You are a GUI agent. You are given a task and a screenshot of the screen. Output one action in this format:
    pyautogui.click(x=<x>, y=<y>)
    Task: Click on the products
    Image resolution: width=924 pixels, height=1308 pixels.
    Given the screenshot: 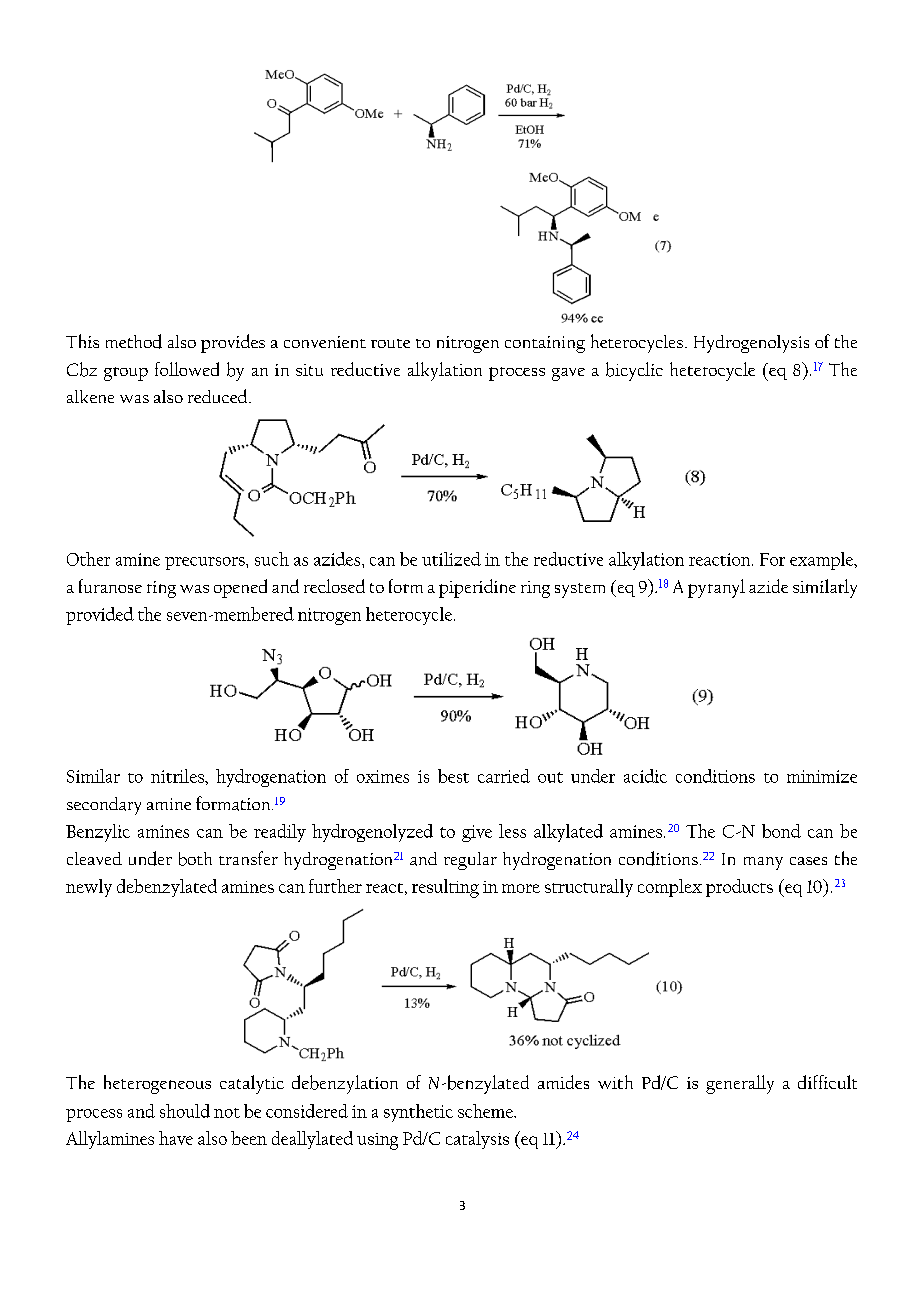 What is the action you would take?
    pyautogui.click(x=739, y=888)
